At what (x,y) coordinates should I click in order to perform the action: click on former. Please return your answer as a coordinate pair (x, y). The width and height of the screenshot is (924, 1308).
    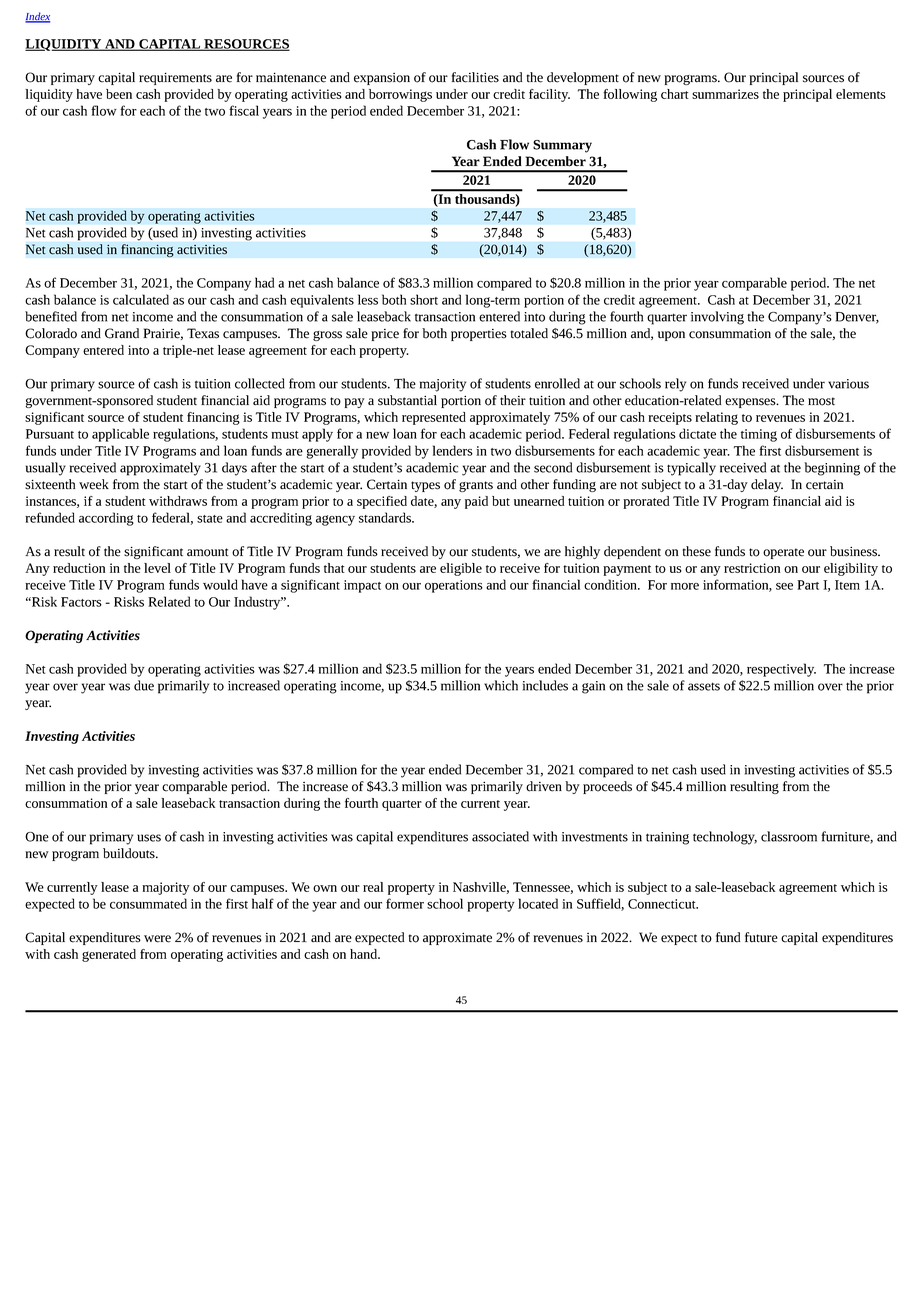
    Looking at the image, I should click on (405, 903).
